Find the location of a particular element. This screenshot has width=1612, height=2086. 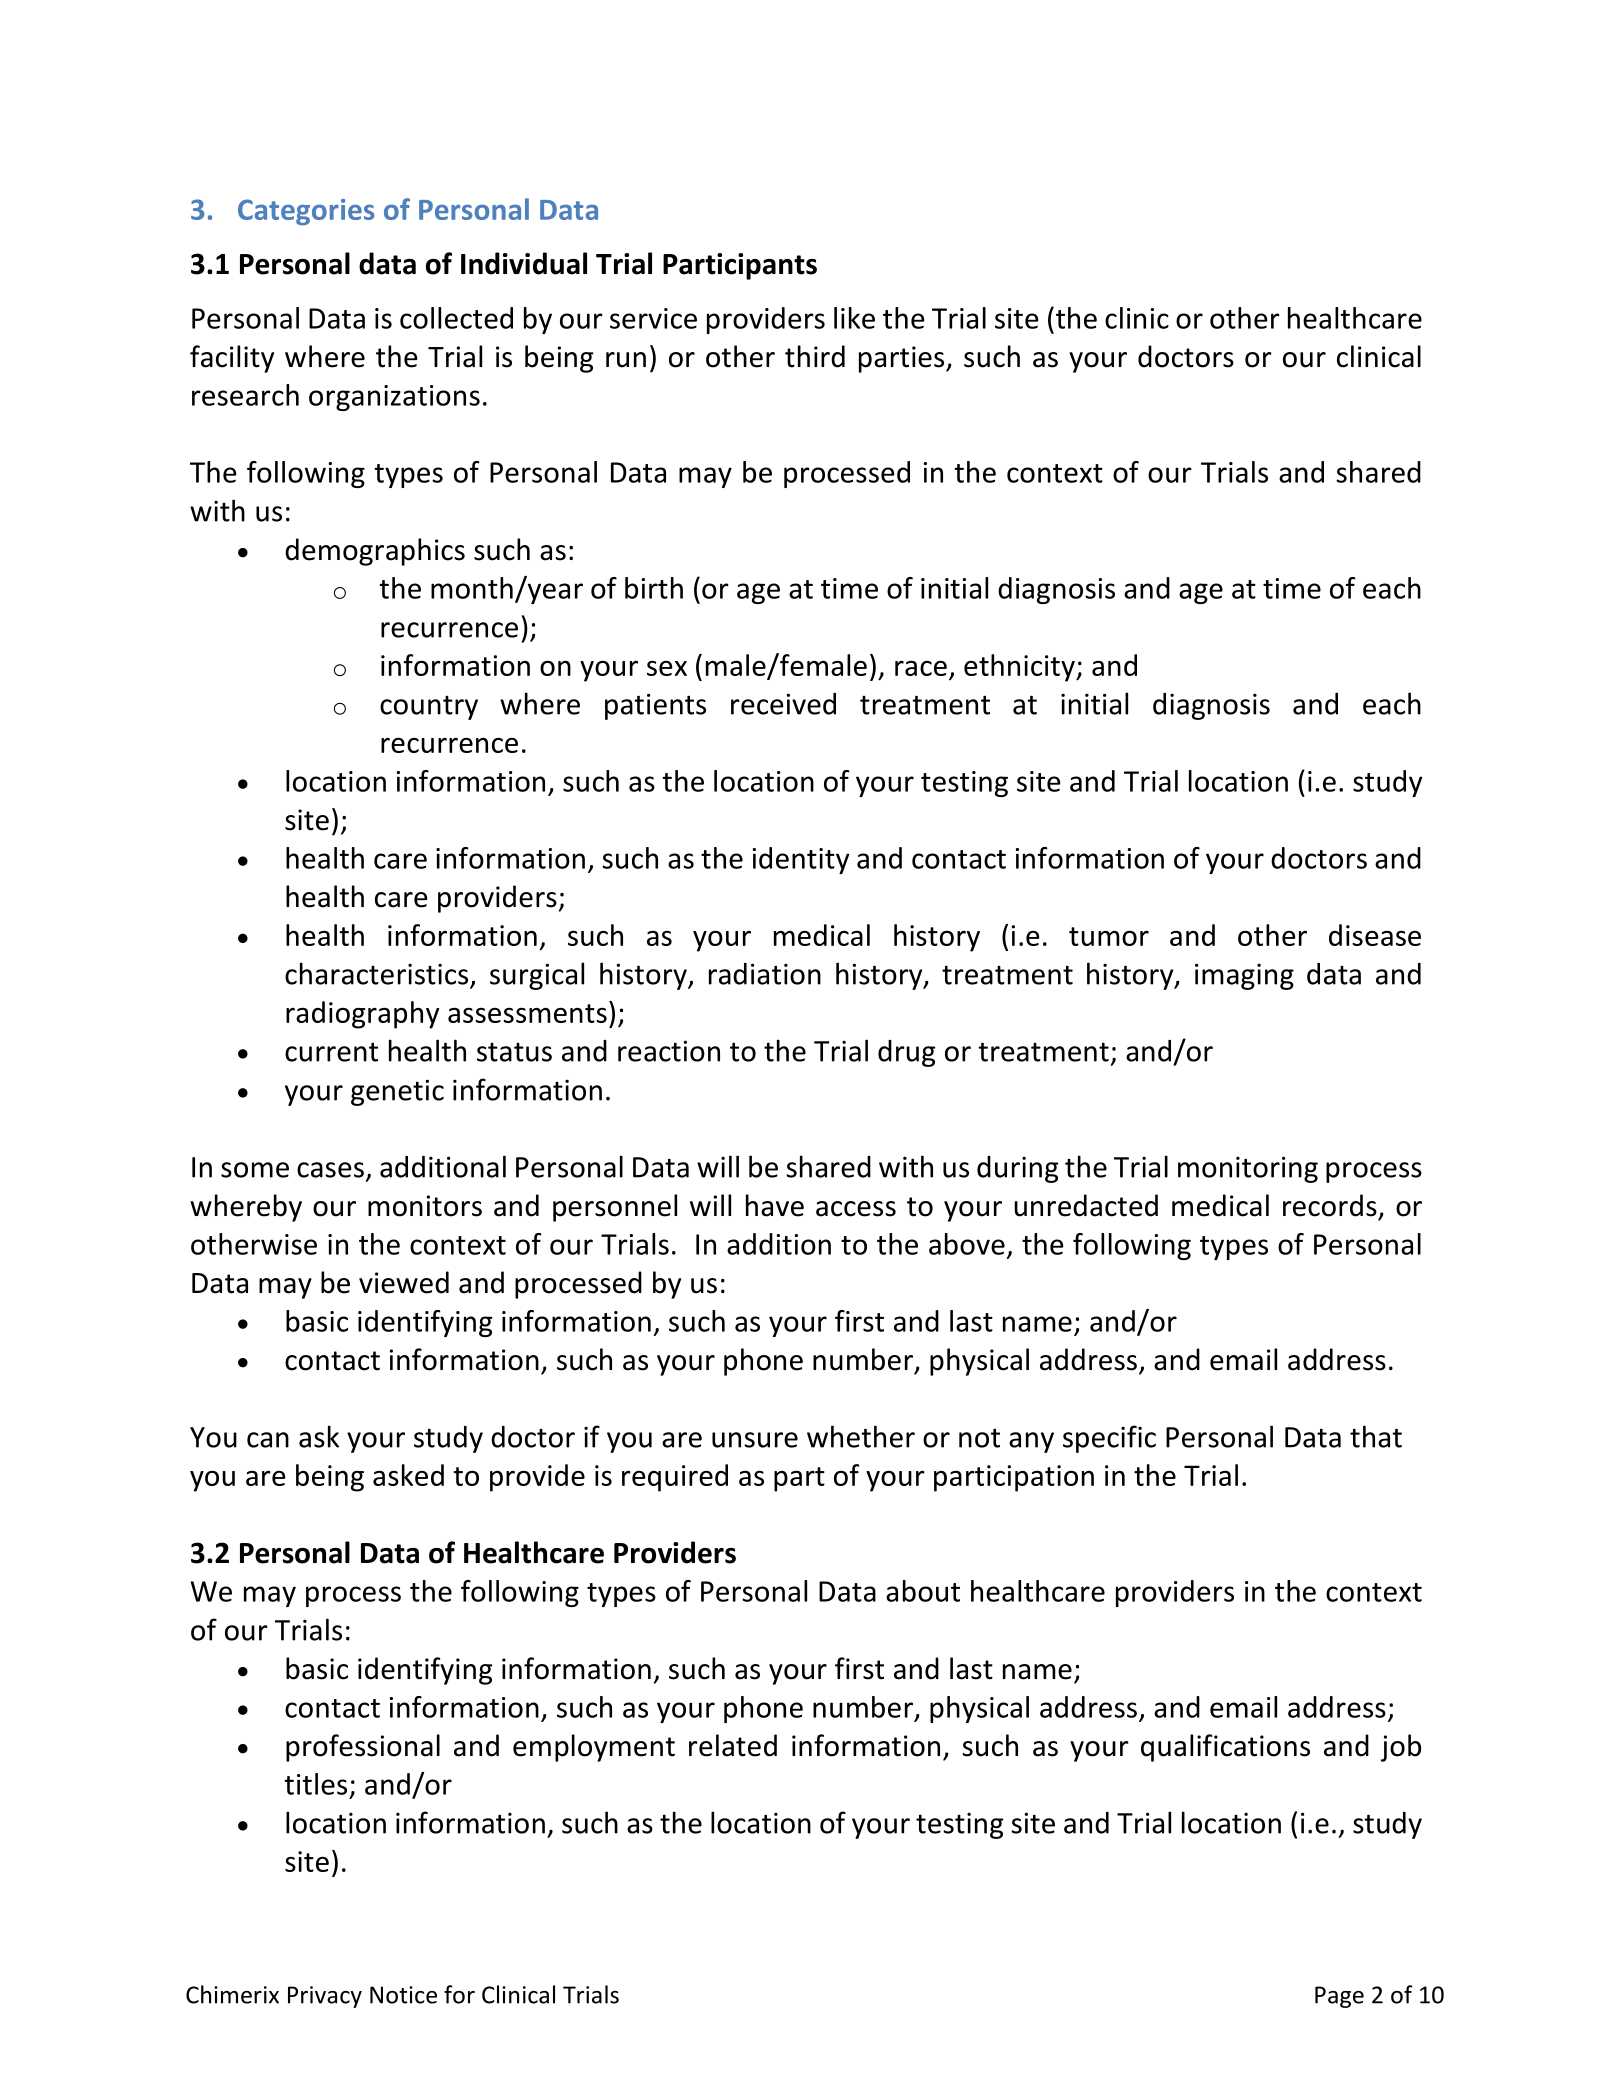

ethnicity is located at coordinates (1020, 668).
